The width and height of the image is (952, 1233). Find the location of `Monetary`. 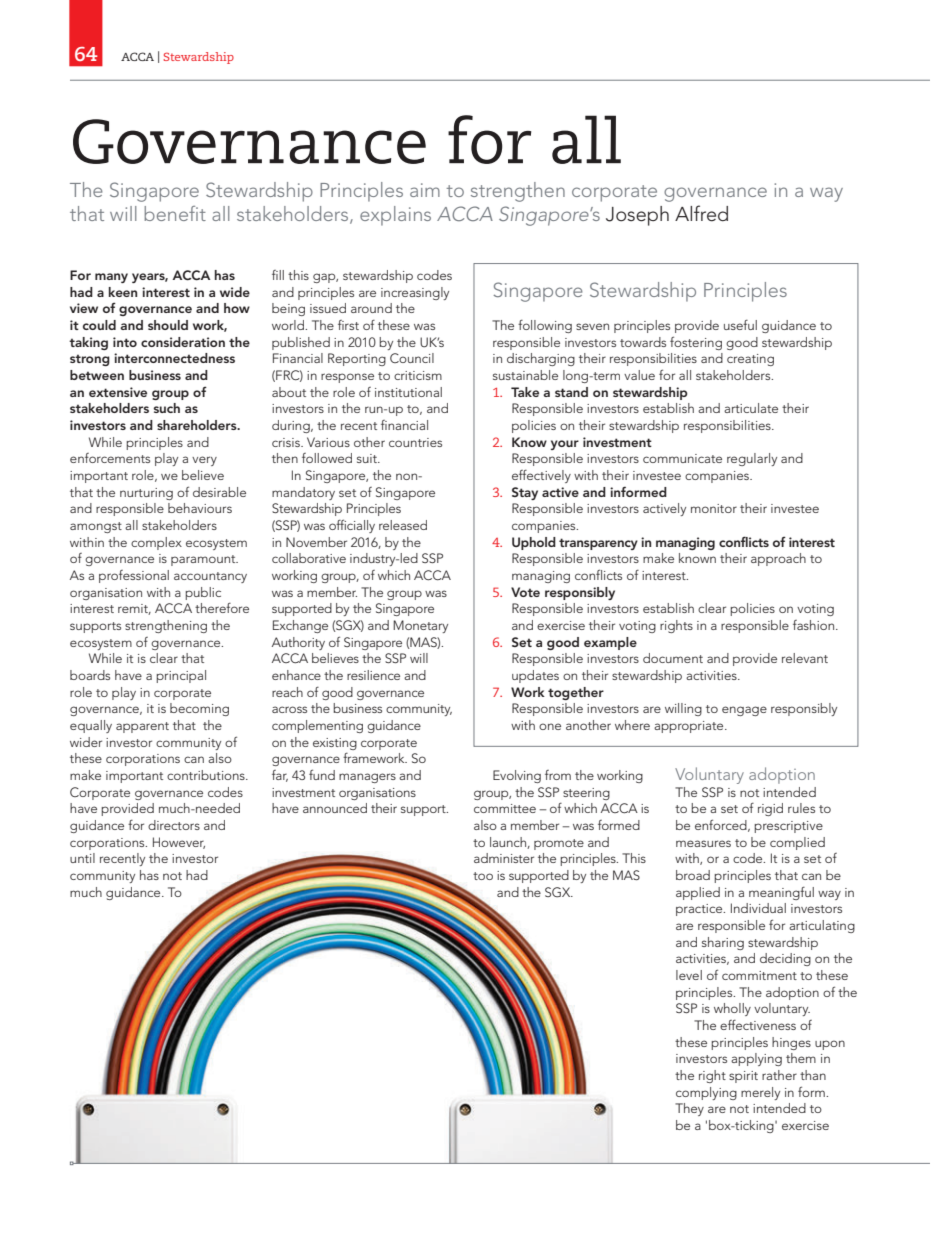

Monetary is located at coordinates (420, 626).
